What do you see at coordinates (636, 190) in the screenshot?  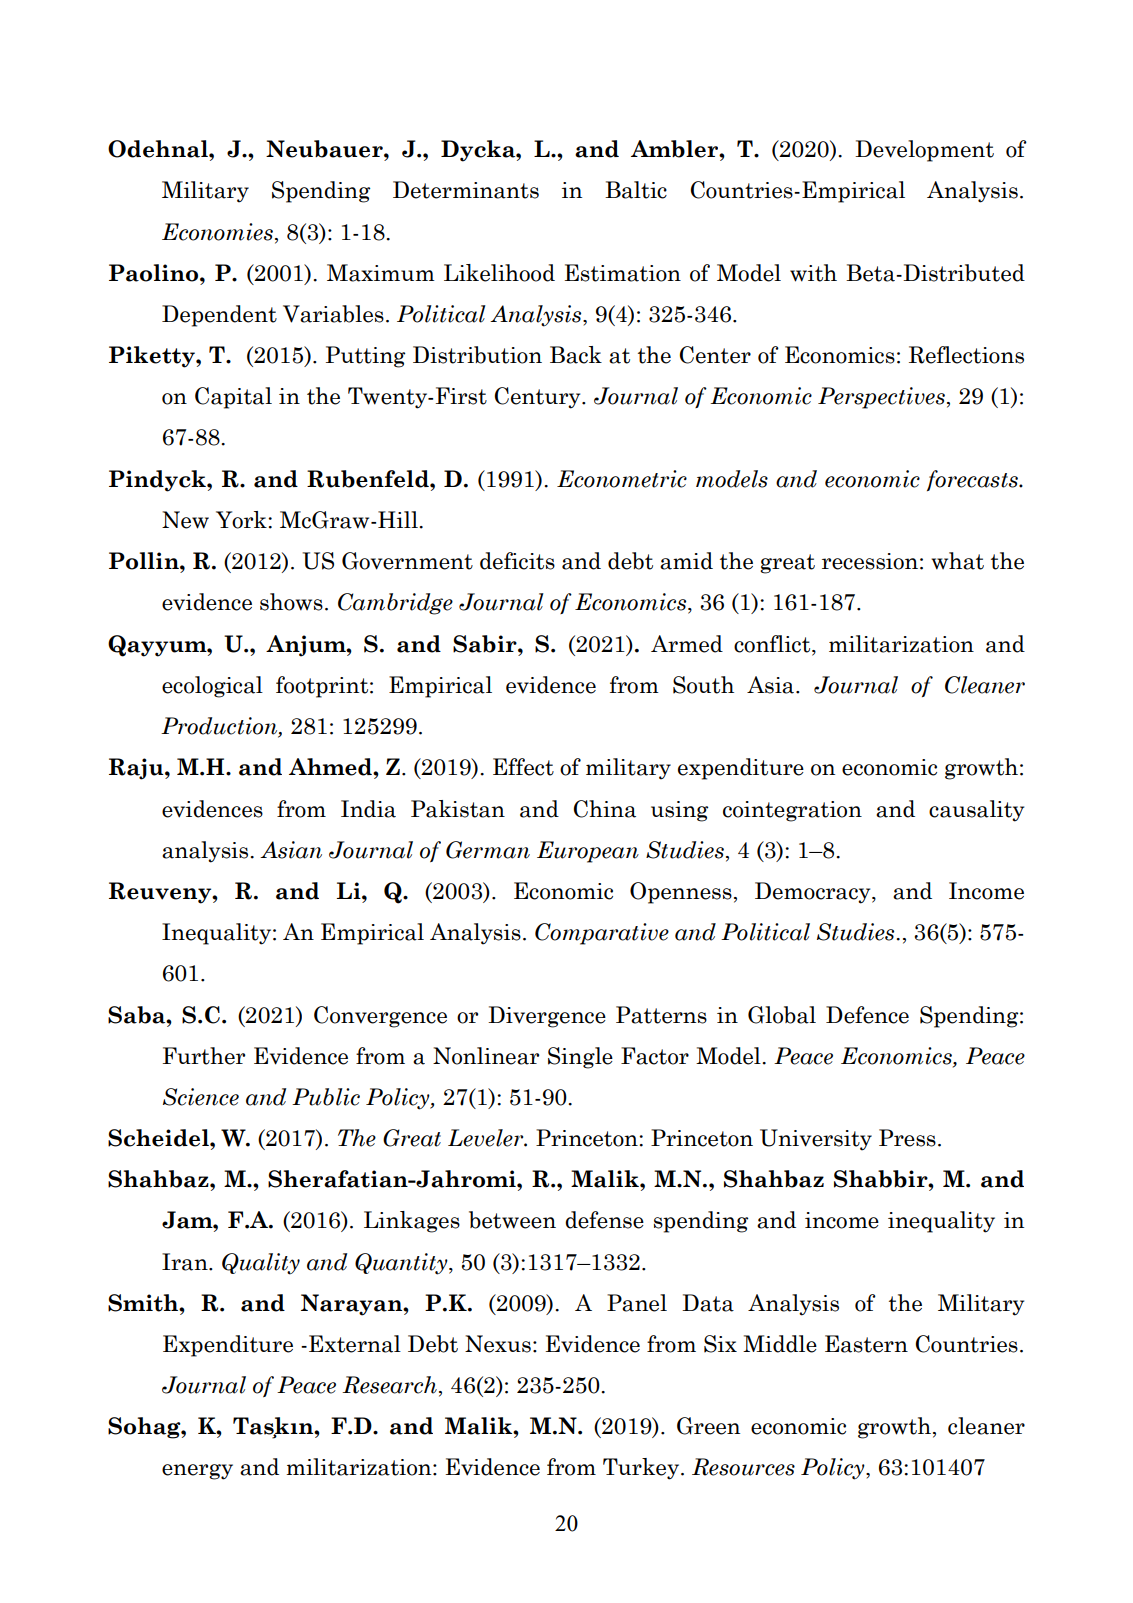 I see `Baltic` at bounding box center [636, 190].
